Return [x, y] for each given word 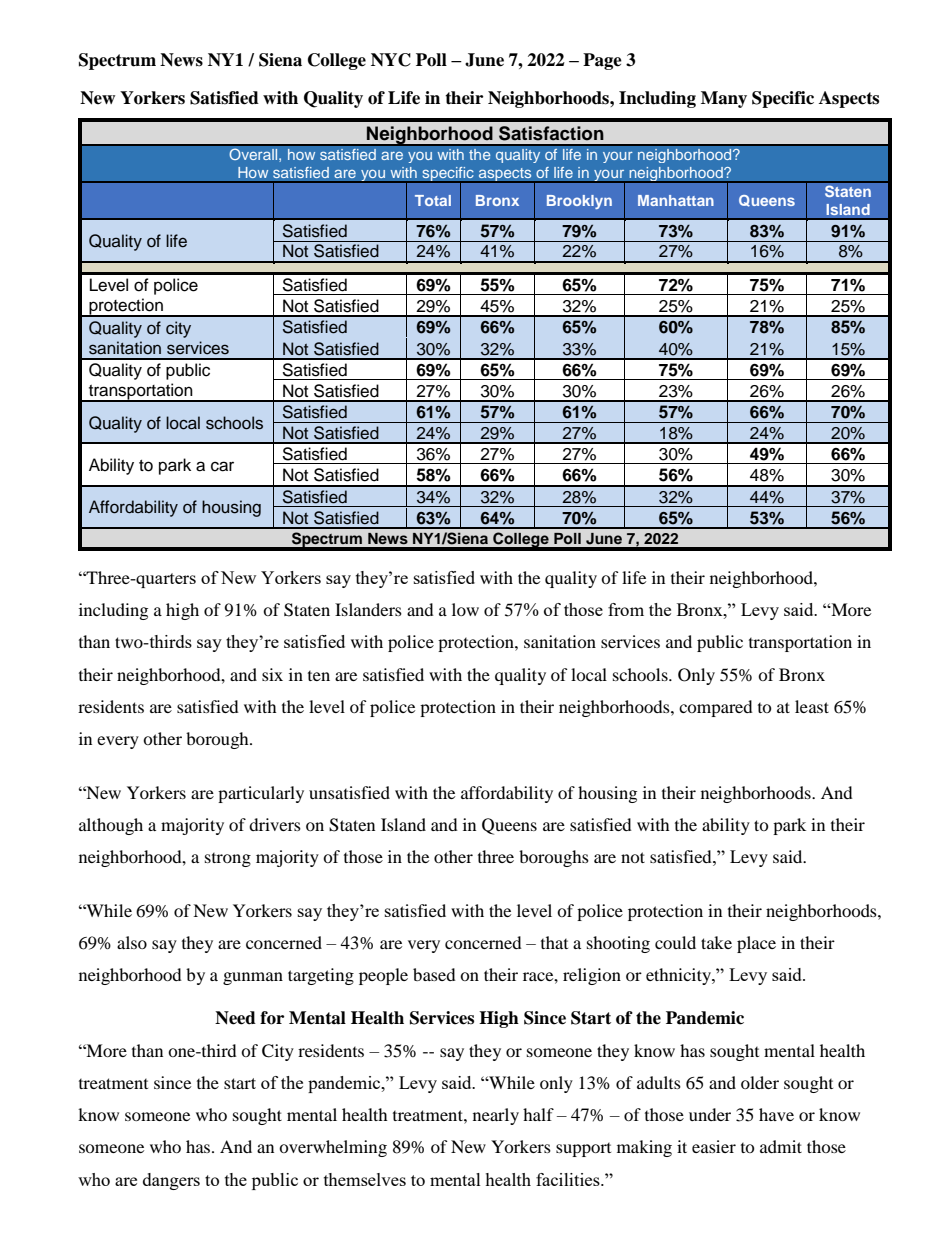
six [272, 674]
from [626, 609]
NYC [391, 60]
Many [724, 99]
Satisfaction [551, 133]
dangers [171, 1181]
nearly [496, 1116]
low [465, 609]
